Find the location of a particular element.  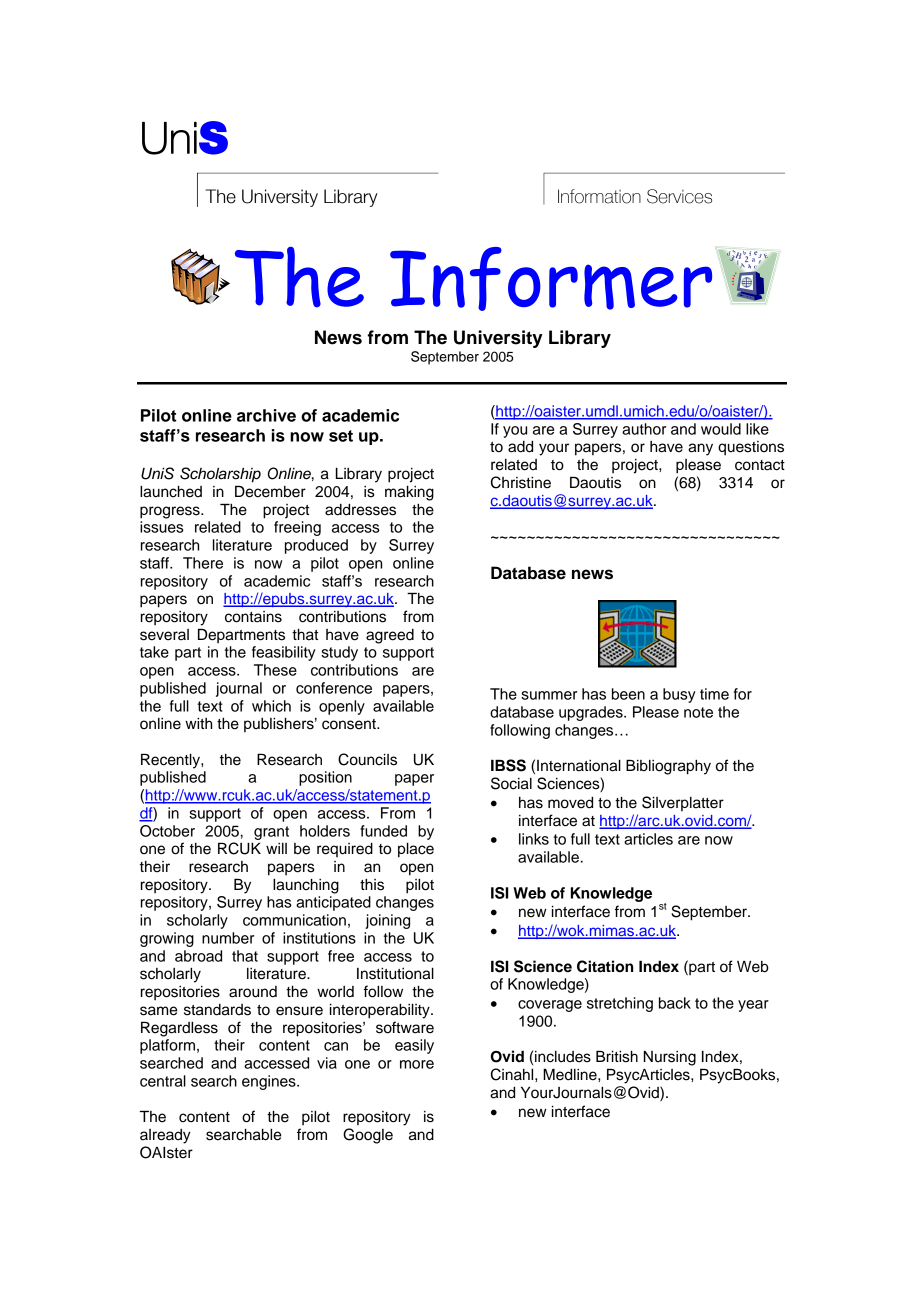

archive is located at coordinates (266, 415).
